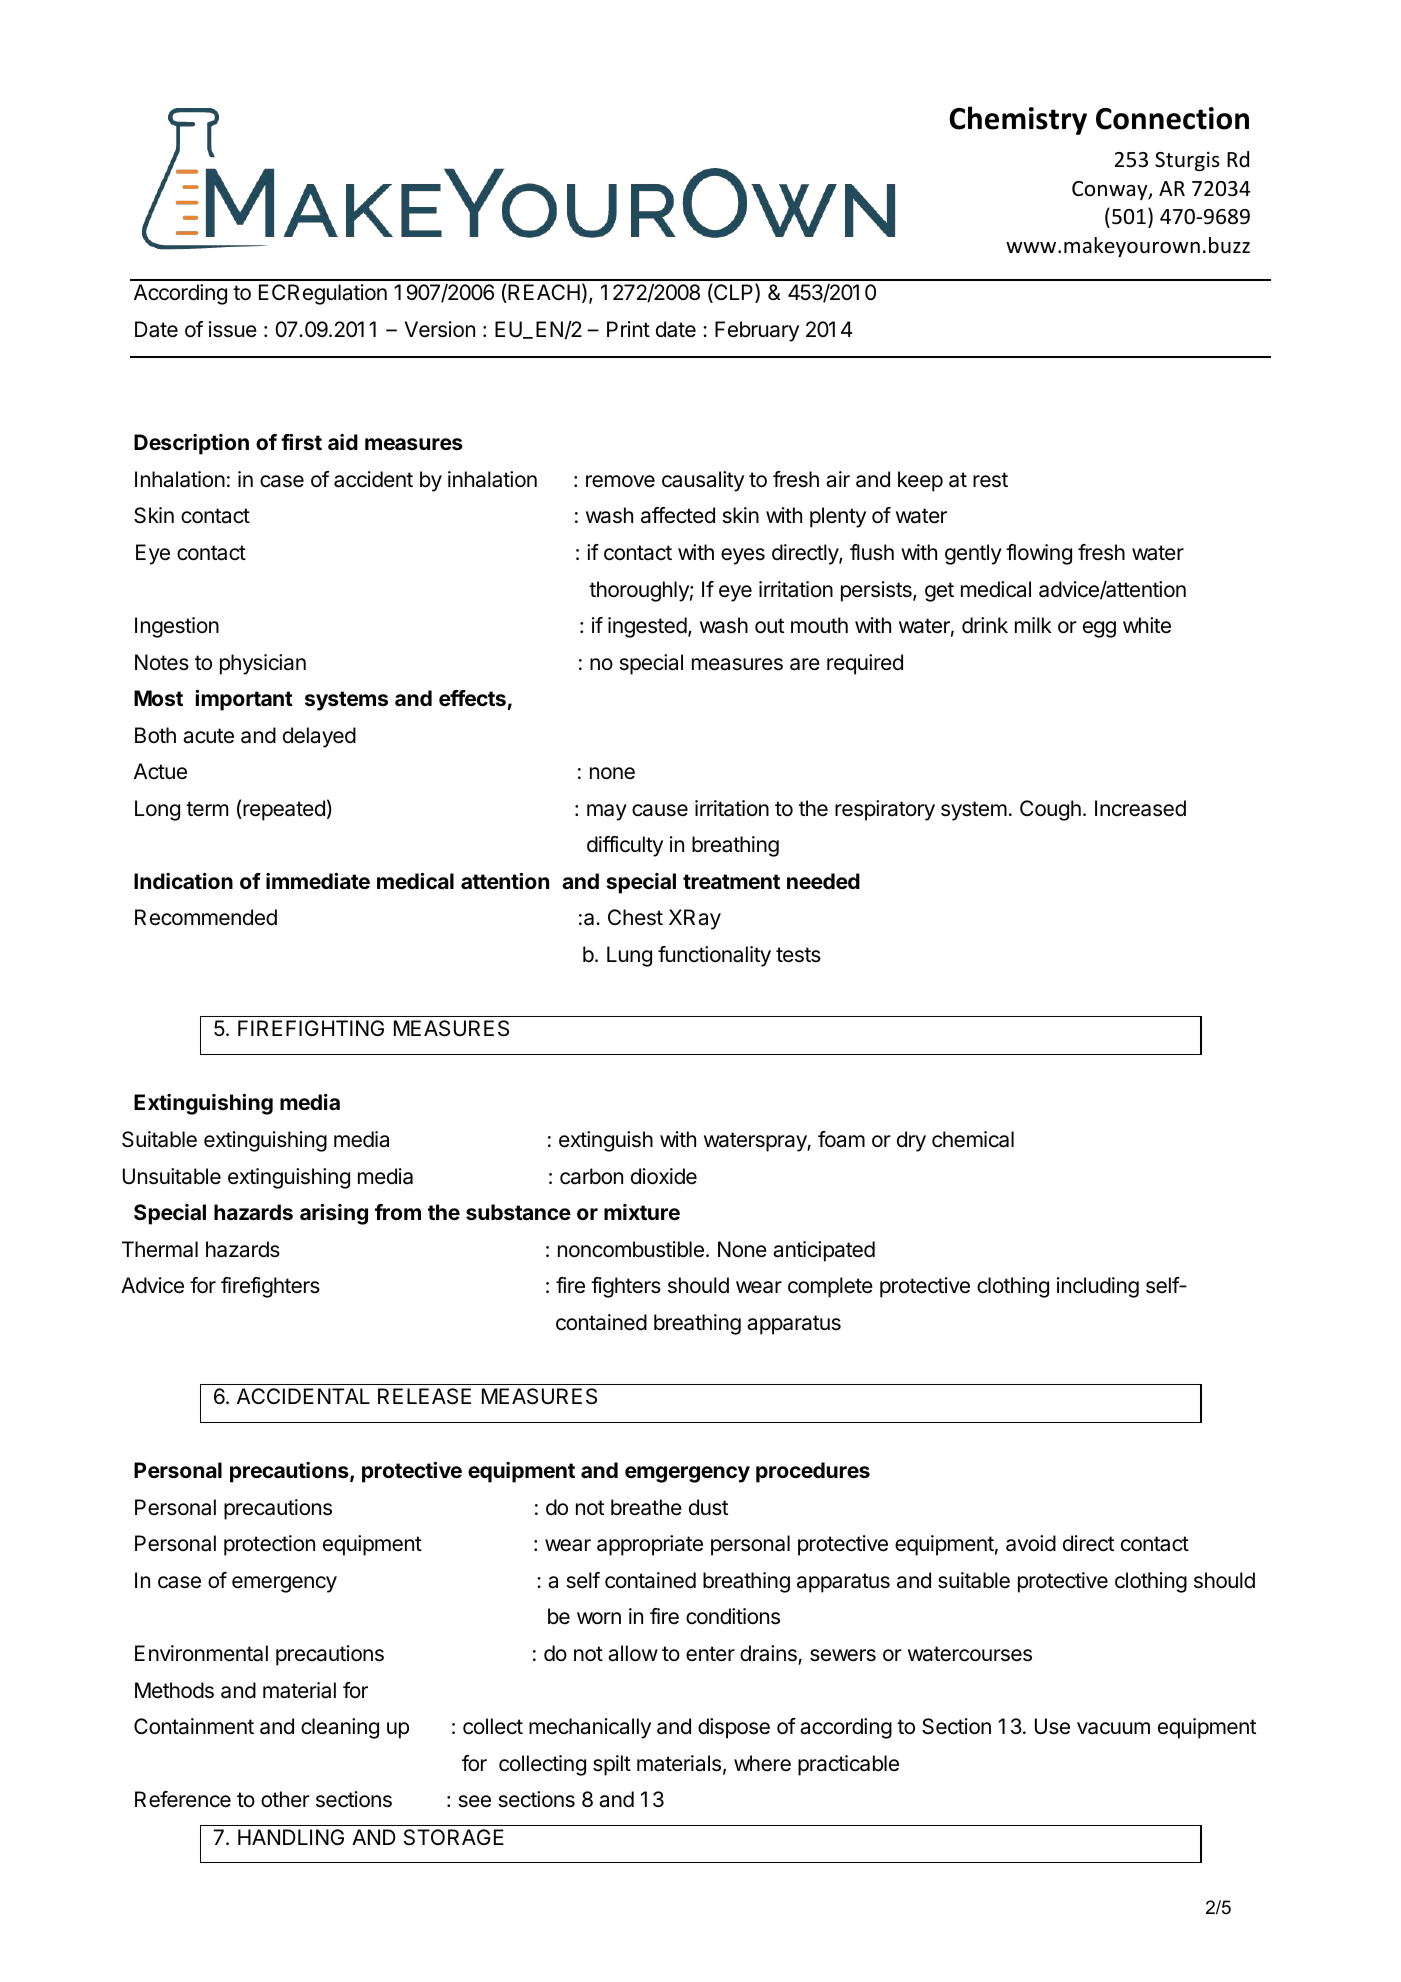 The height and width of the document is (1982, 1401). Describe the element at coordinates (1113, 1728) in the document. I see `vacuum` at that location.
